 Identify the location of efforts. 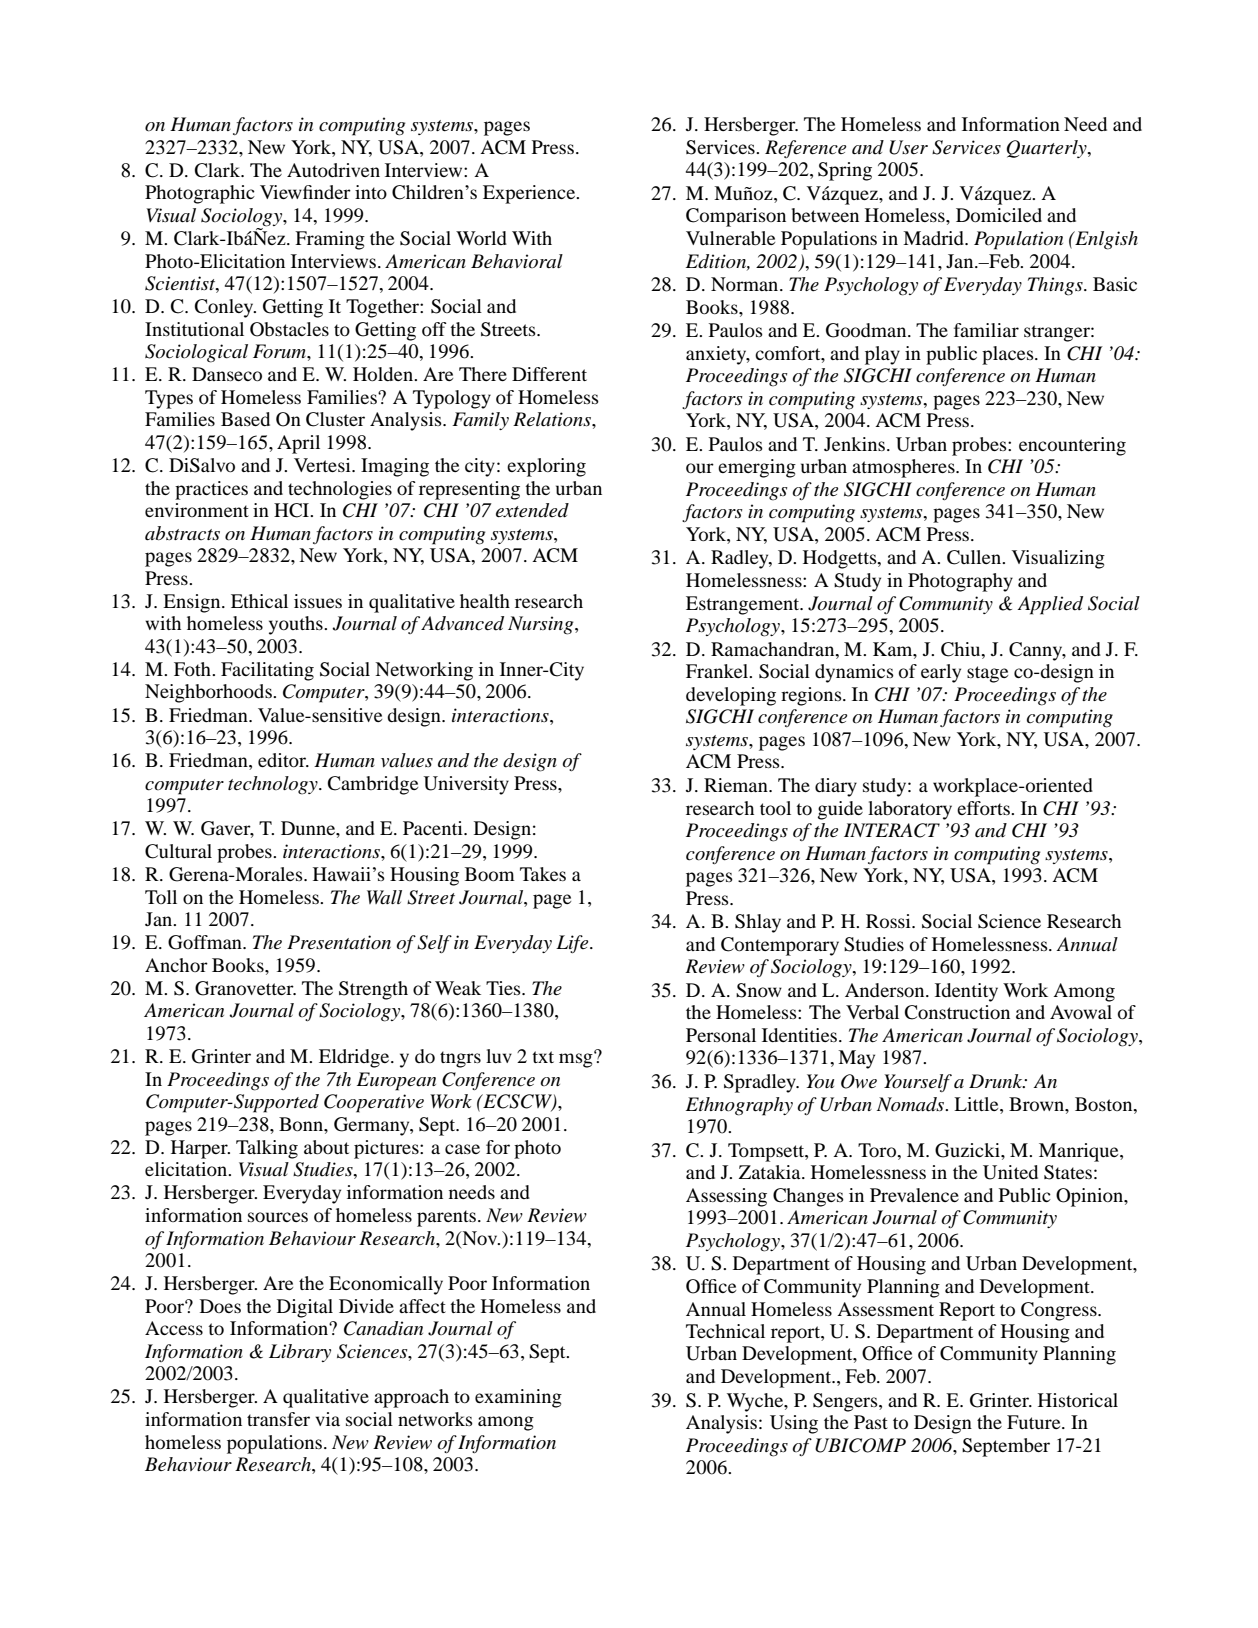
(984, 808).
